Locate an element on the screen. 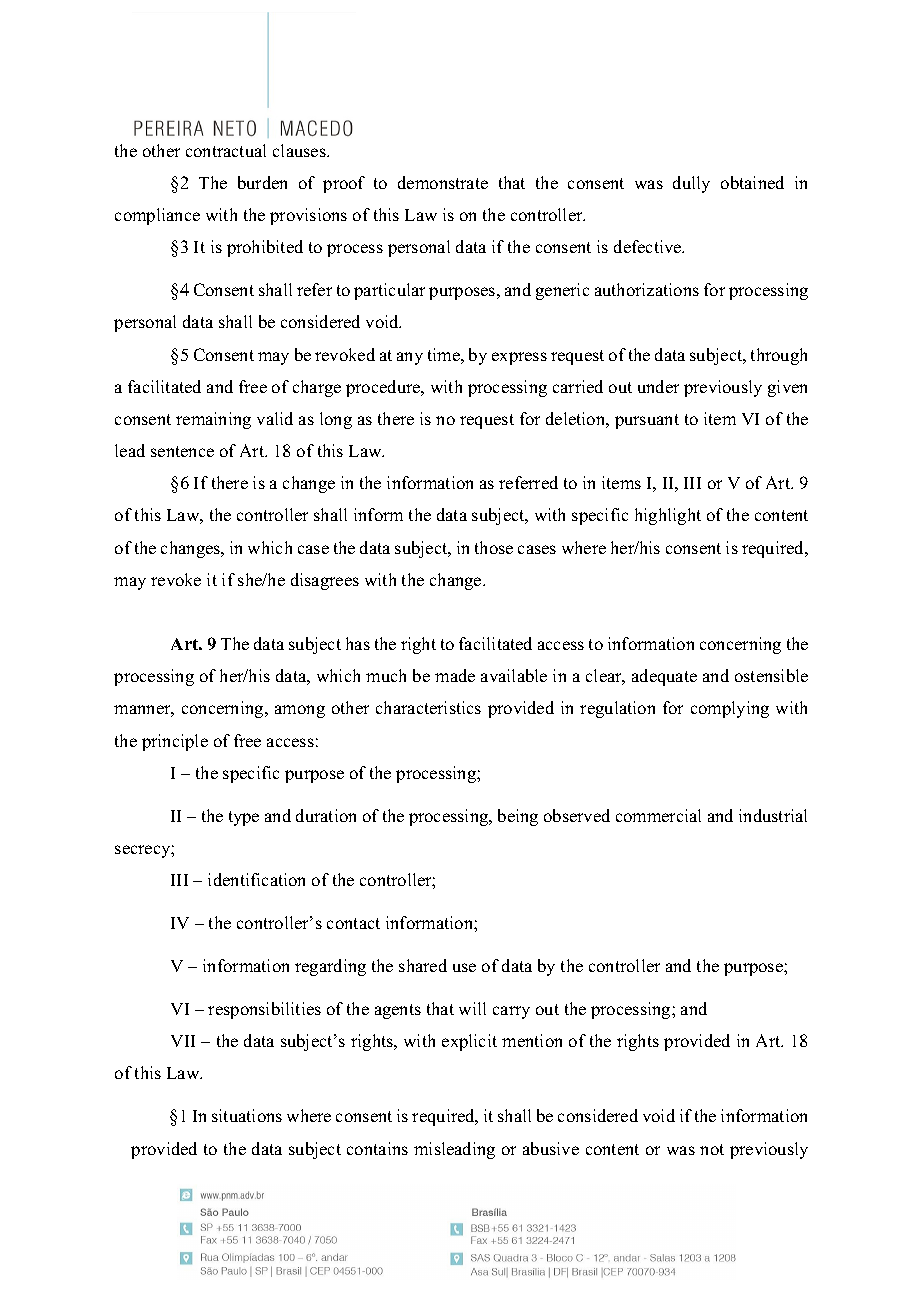 The width and height of the screenshot is (924, 1308). made is located at coordinates (455, 675).
